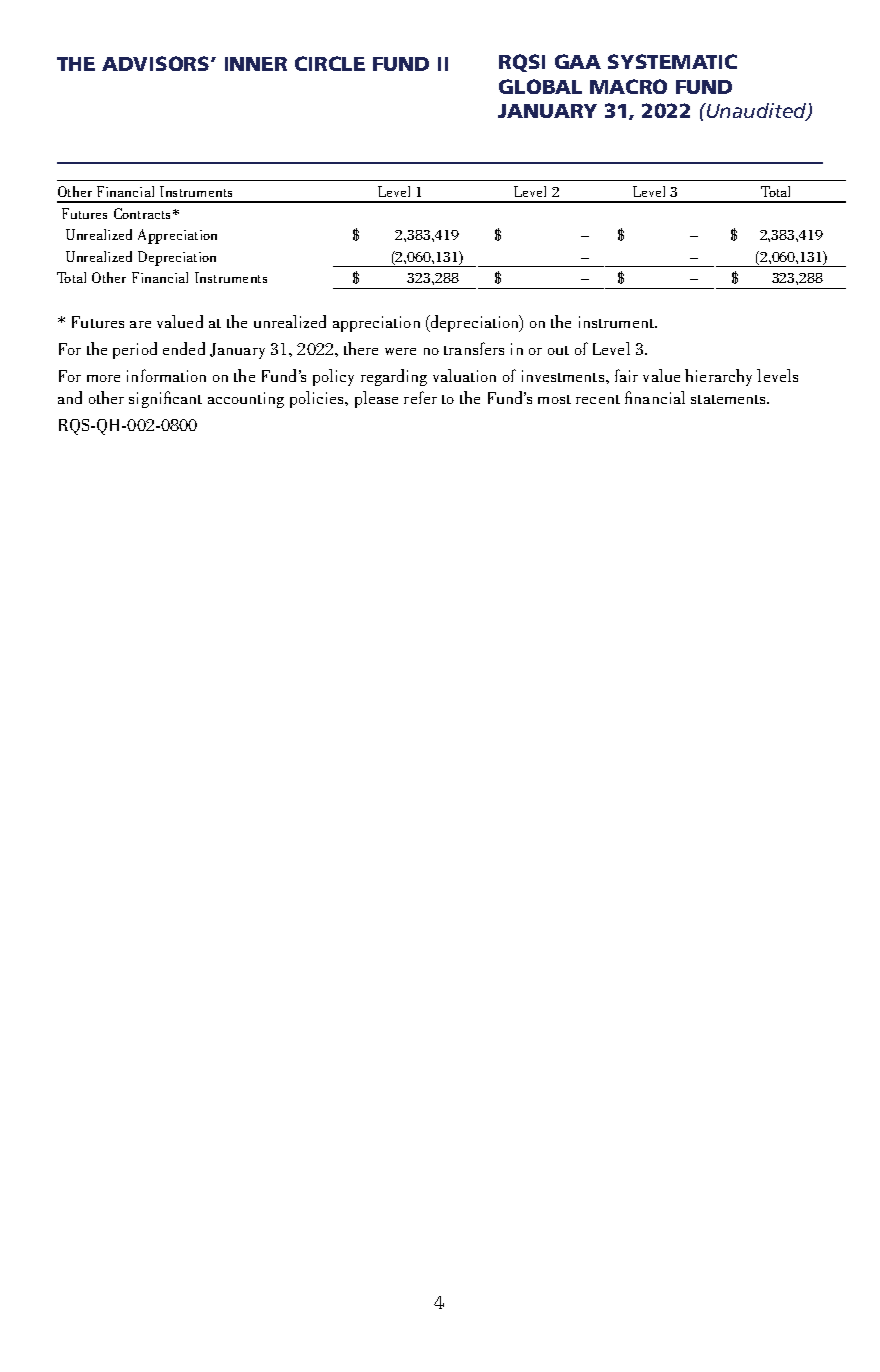 The width and height of the image is (880, 1372). Describe the element at coordinates (157, 63) in the image. I see `ADVISORS` at that location.
